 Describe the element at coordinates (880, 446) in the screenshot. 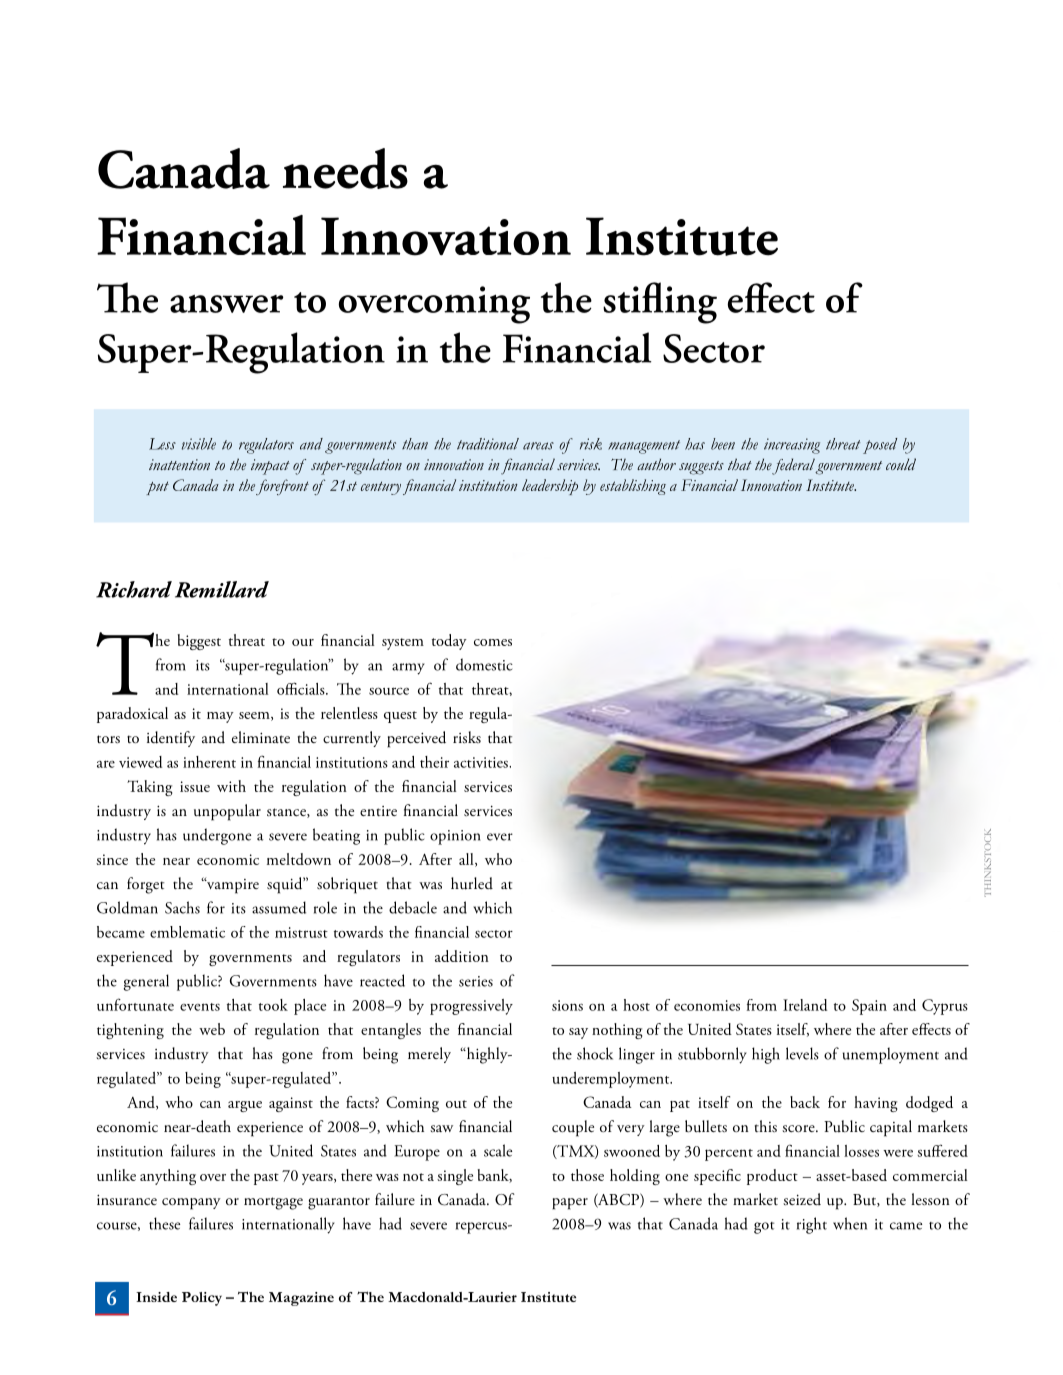

I see `posed` at that location.
